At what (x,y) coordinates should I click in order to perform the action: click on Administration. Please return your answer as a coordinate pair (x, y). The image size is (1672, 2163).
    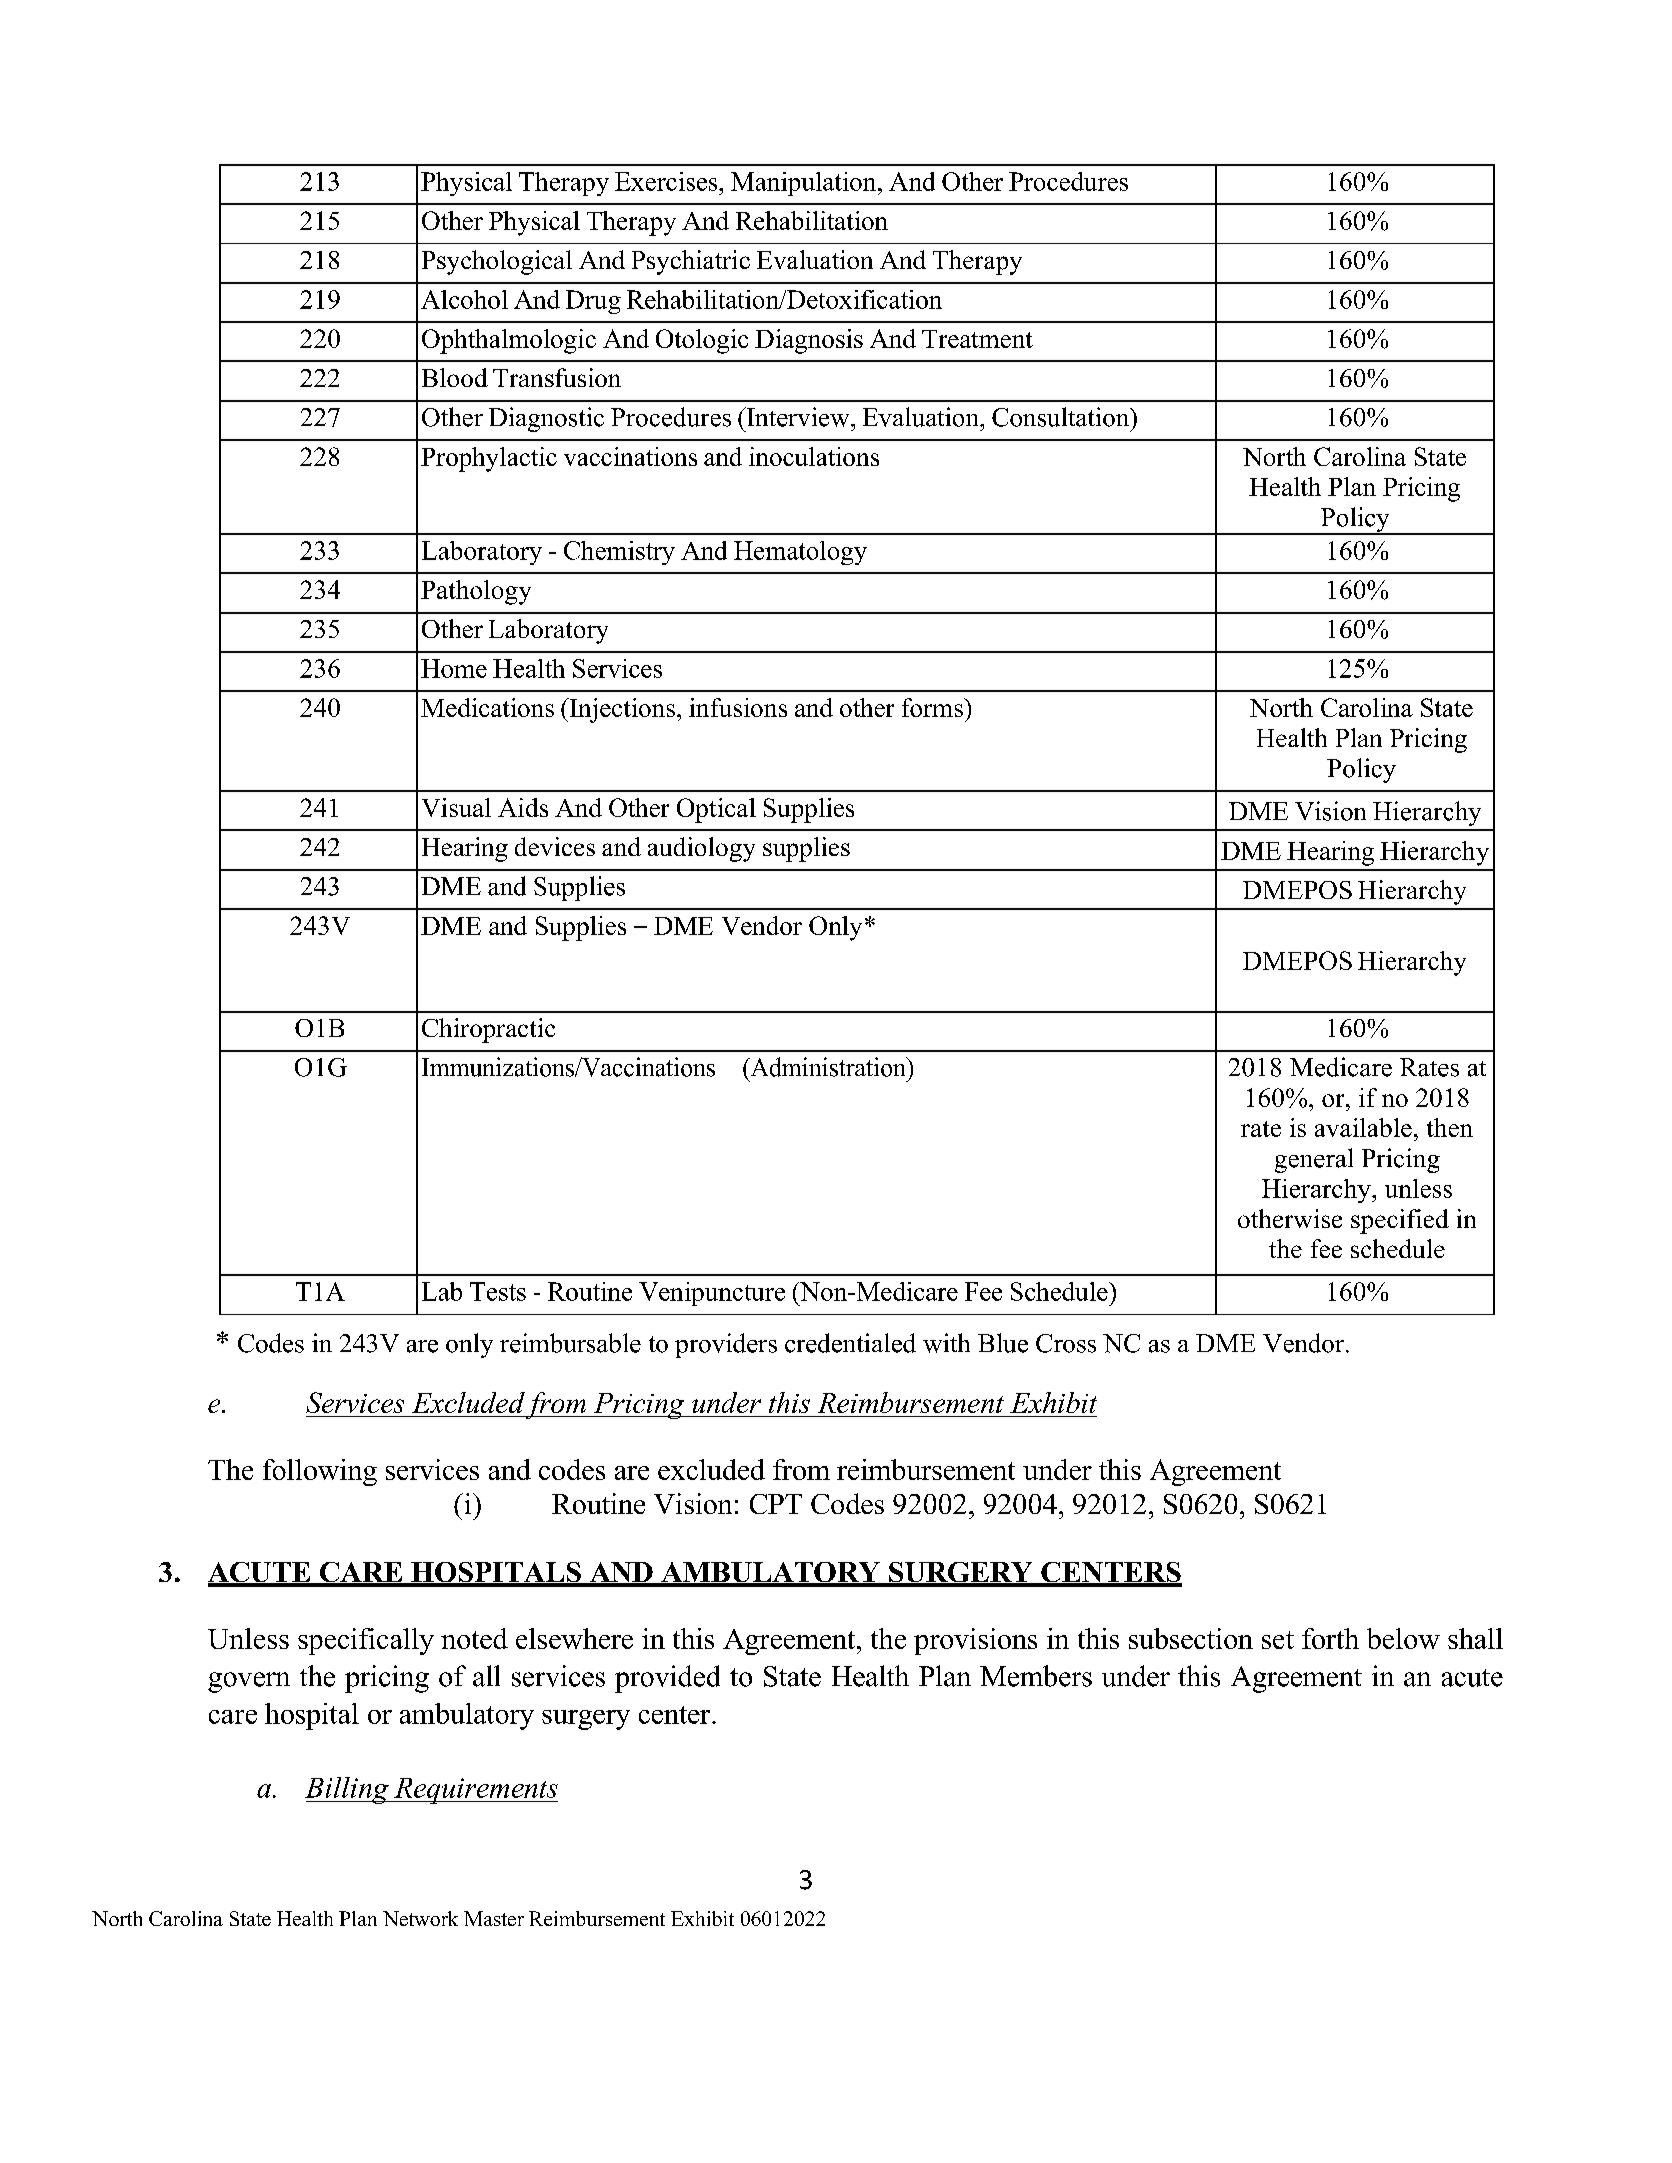
    Looking at the image, I should click on (828, 1067).
